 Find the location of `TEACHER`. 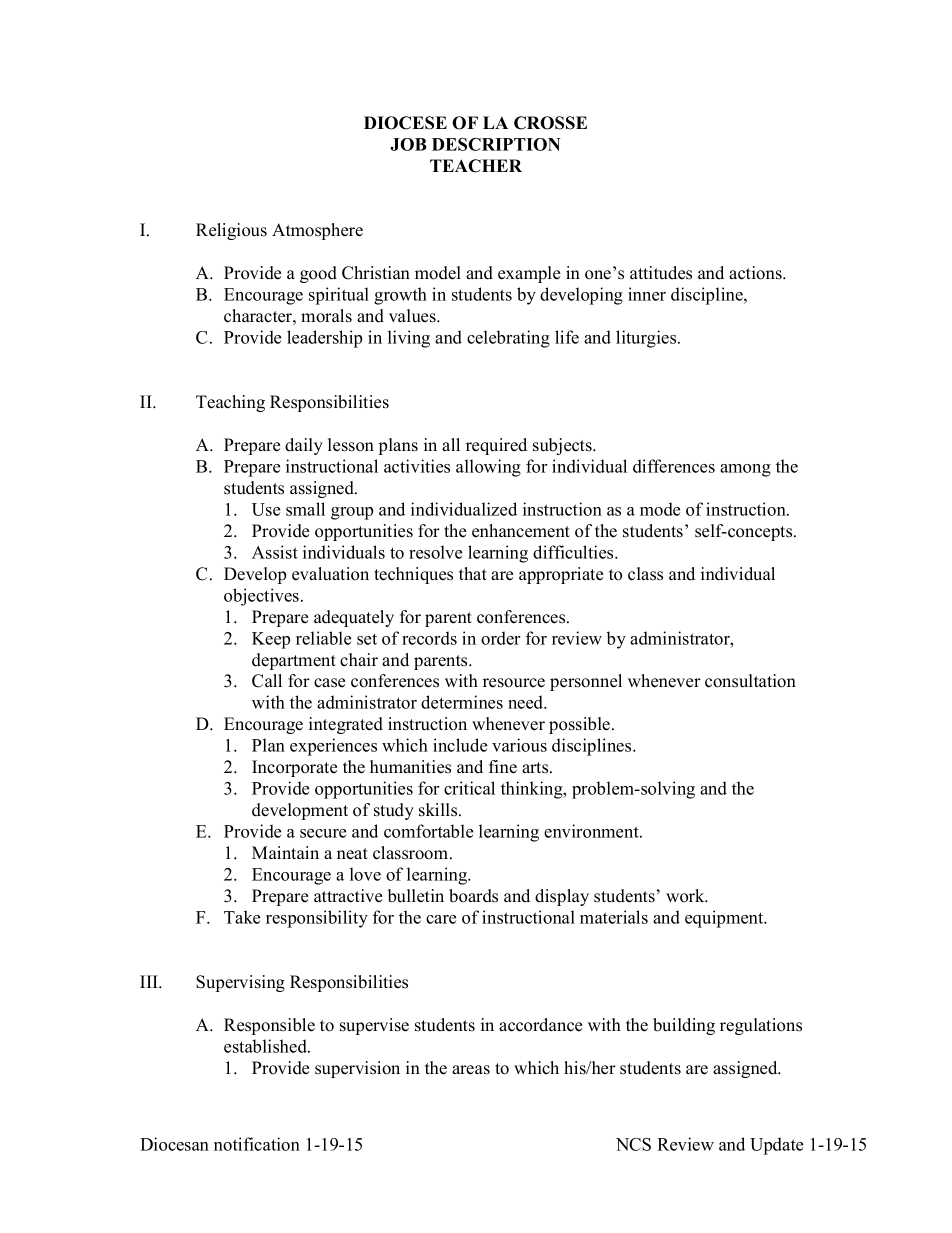

TEACHER is located at coordinates (476, 166).
